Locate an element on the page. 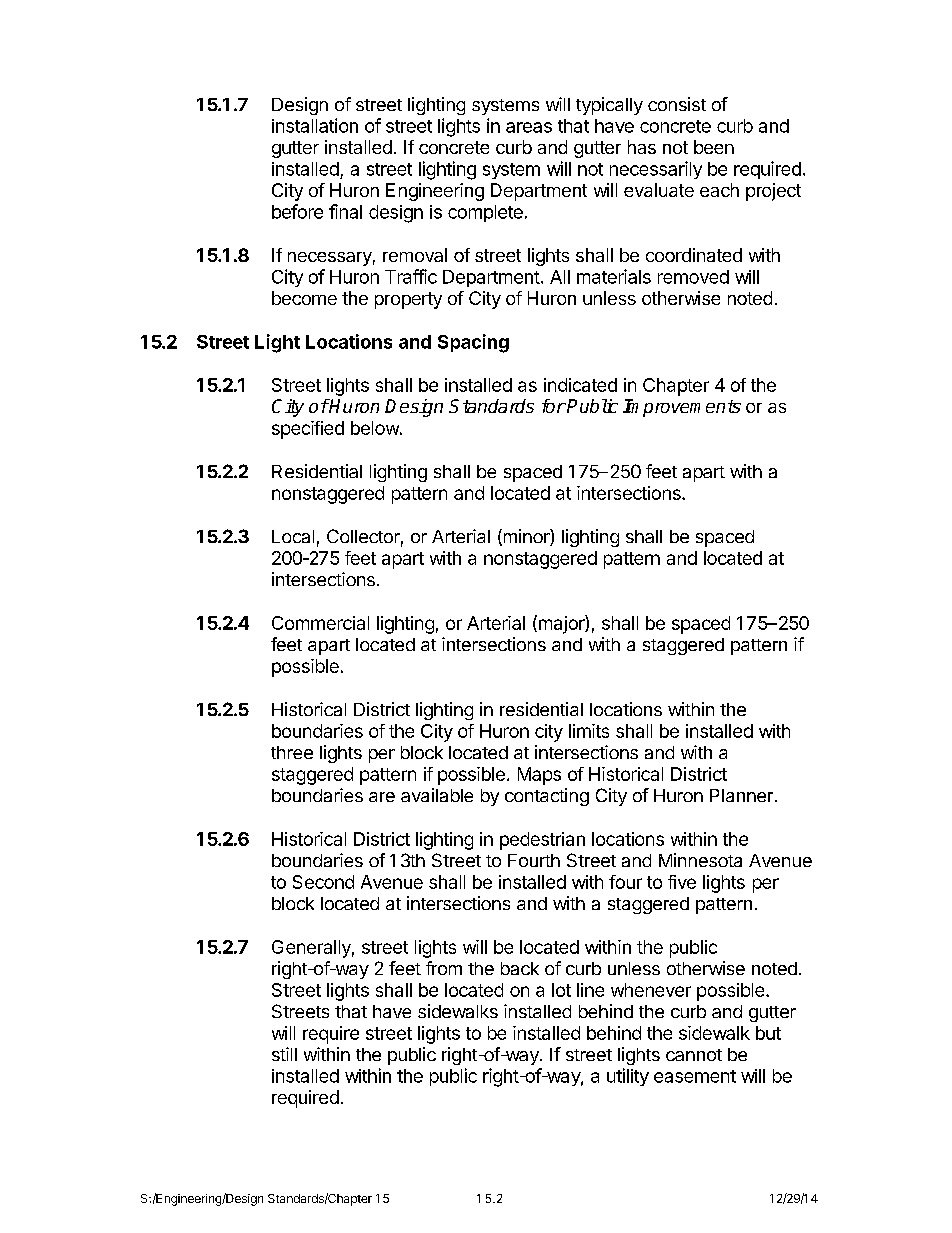  been is located at coordinates (714, 147).
